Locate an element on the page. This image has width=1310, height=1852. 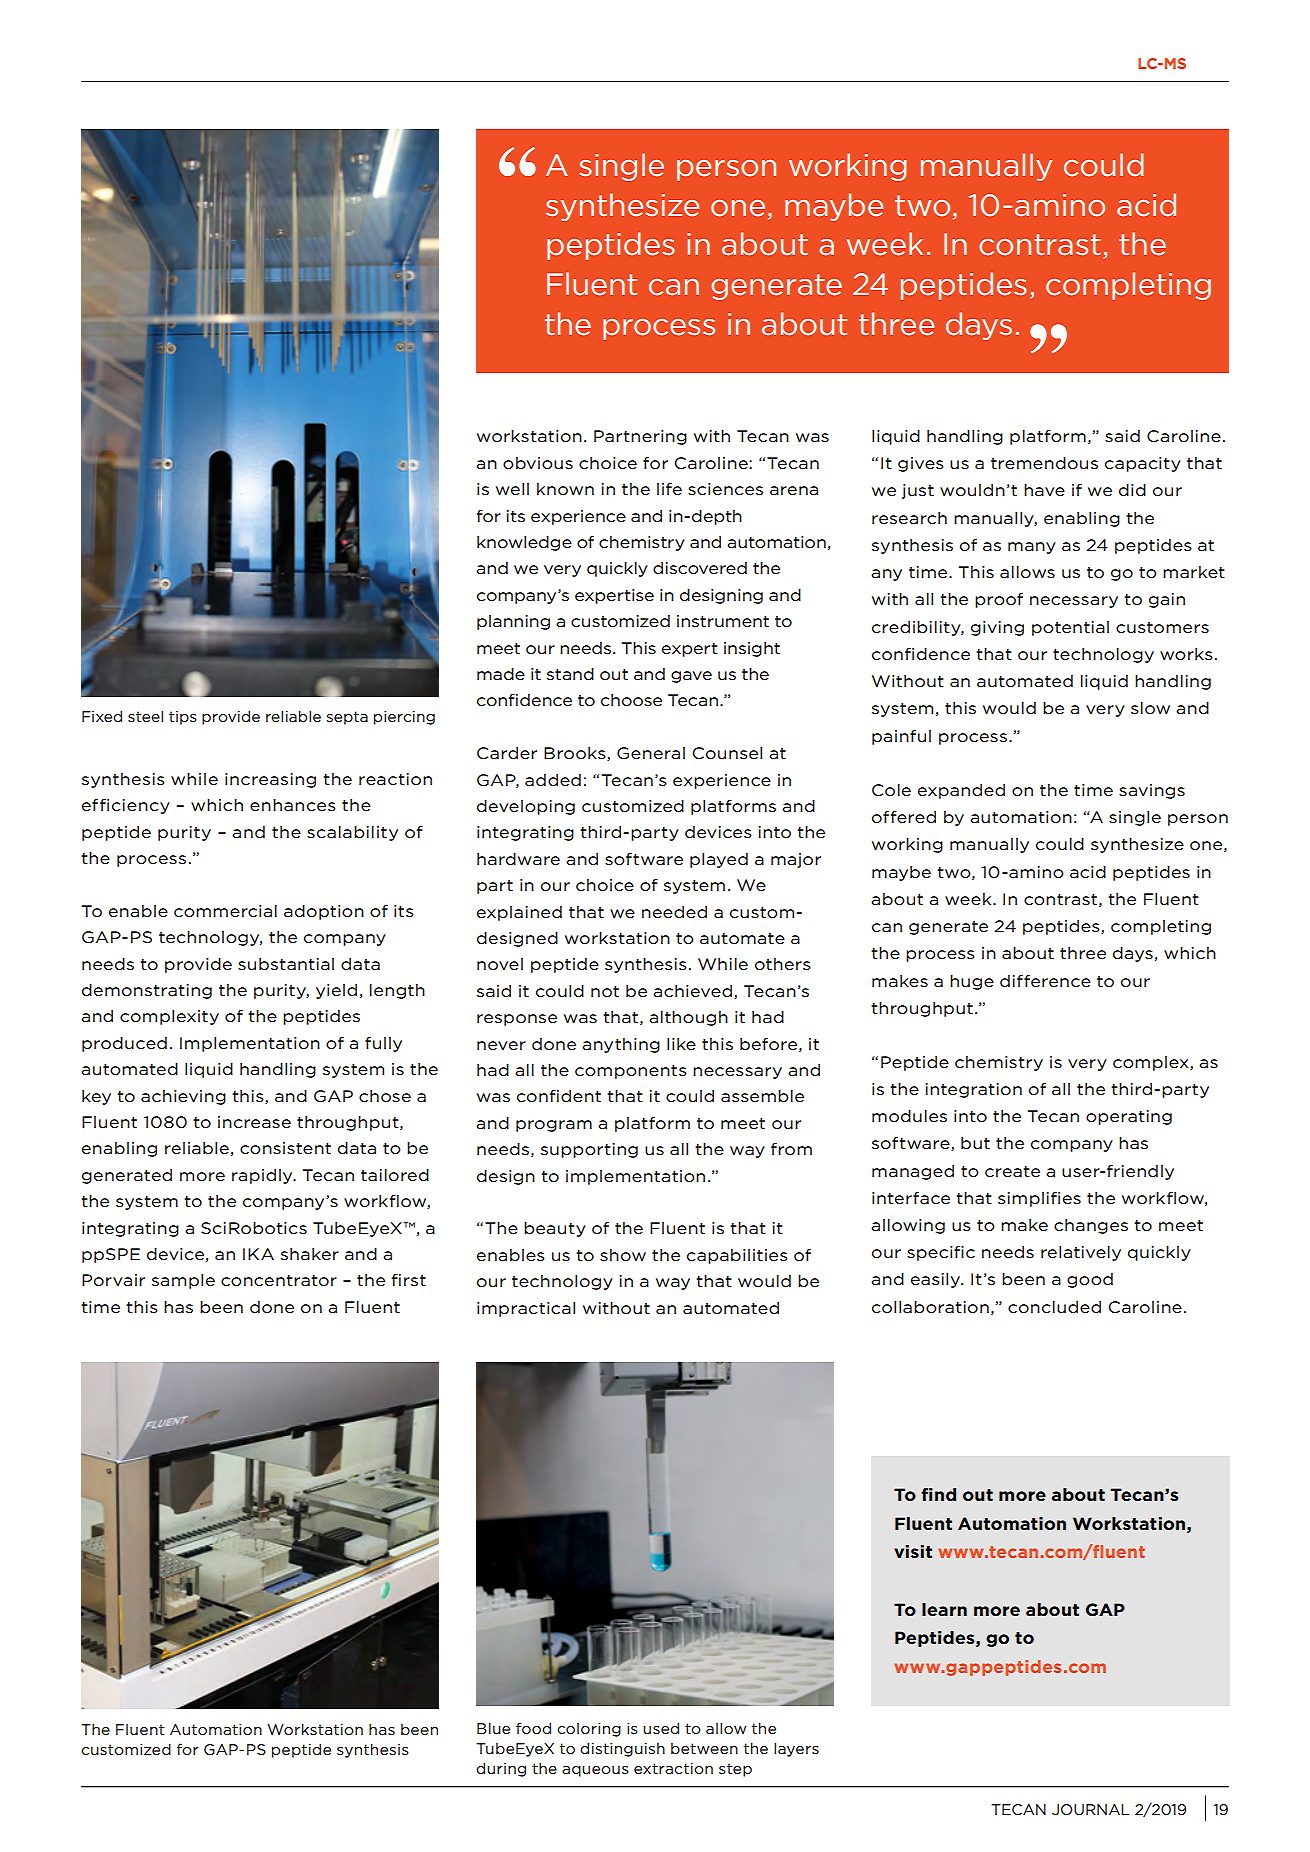
life is located at coordinates (669, 489).
